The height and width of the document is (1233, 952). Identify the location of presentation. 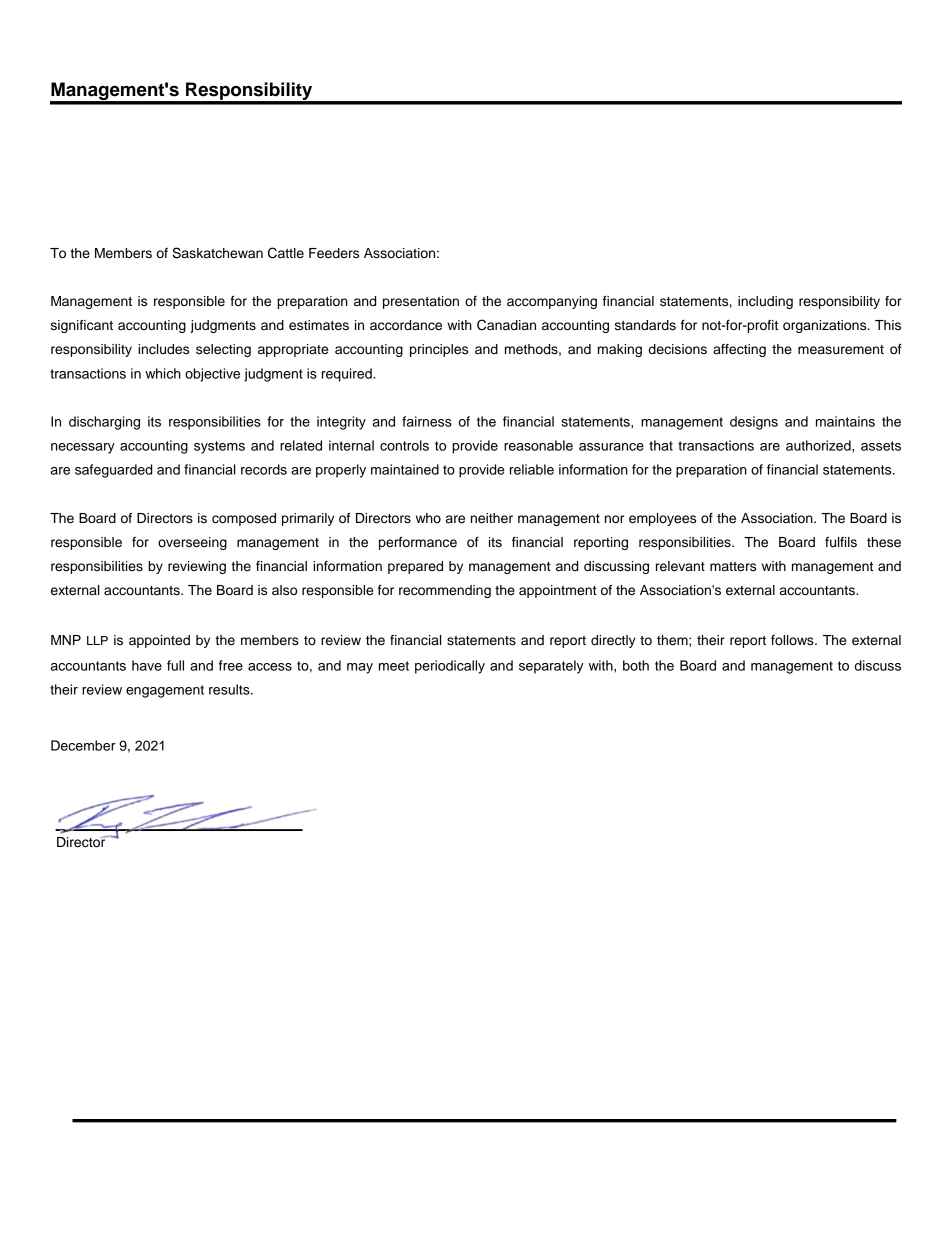
(421, 302).
